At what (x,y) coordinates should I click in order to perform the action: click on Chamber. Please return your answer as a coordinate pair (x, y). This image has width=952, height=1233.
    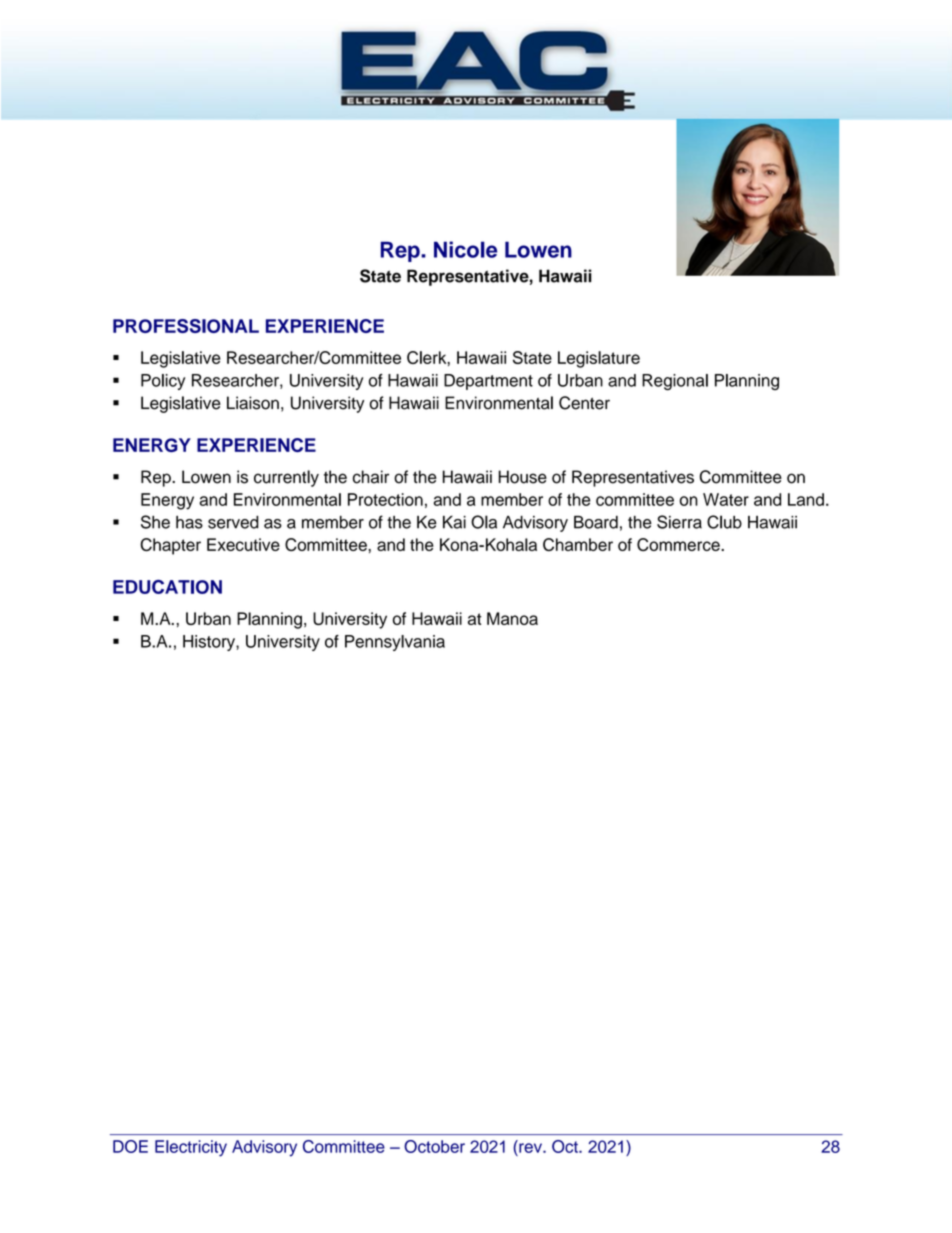
    Looking at the image, I should click on (578, 544).
